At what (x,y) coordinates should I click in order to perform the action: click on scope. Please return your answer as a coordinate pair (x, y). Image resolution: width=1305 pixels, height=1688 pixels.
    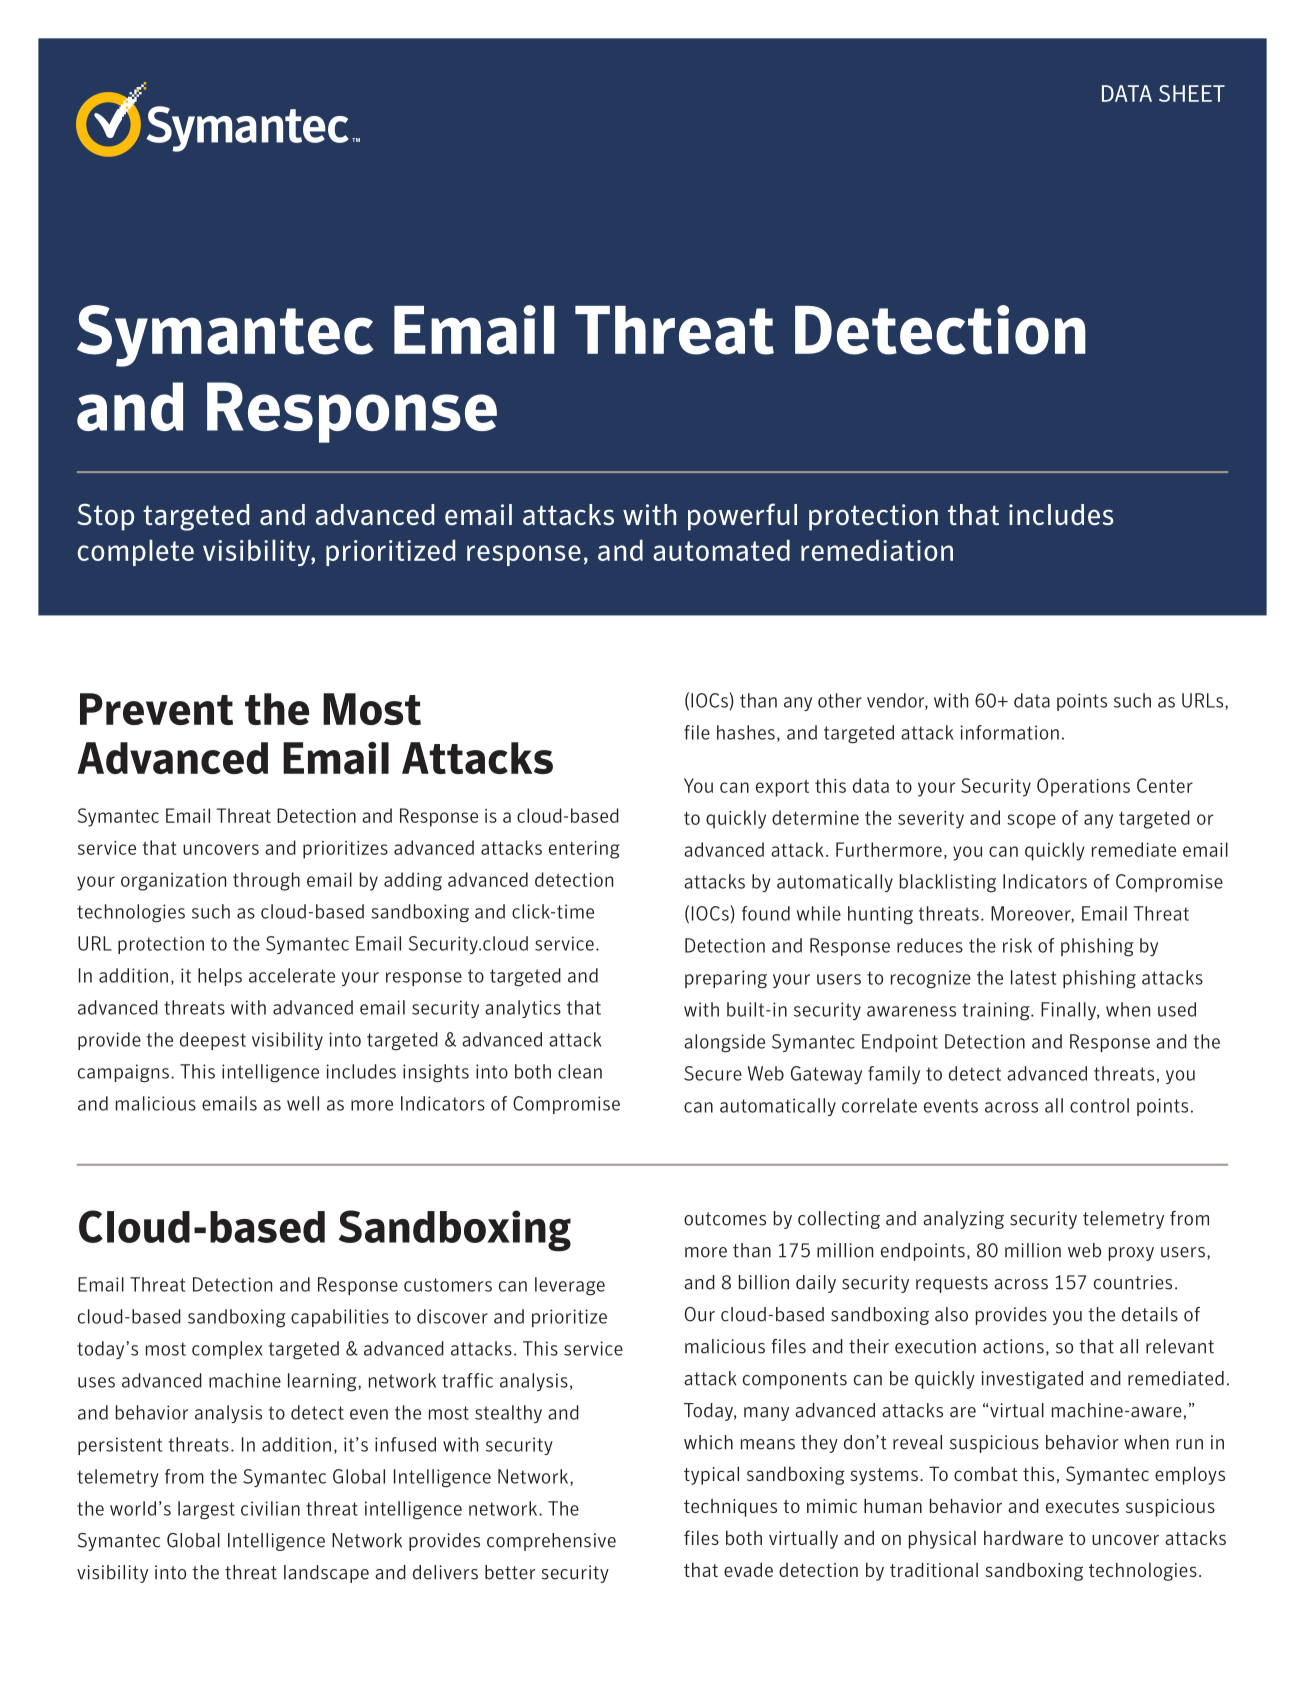
    Looking at the image, I should click on (1031, 821).
